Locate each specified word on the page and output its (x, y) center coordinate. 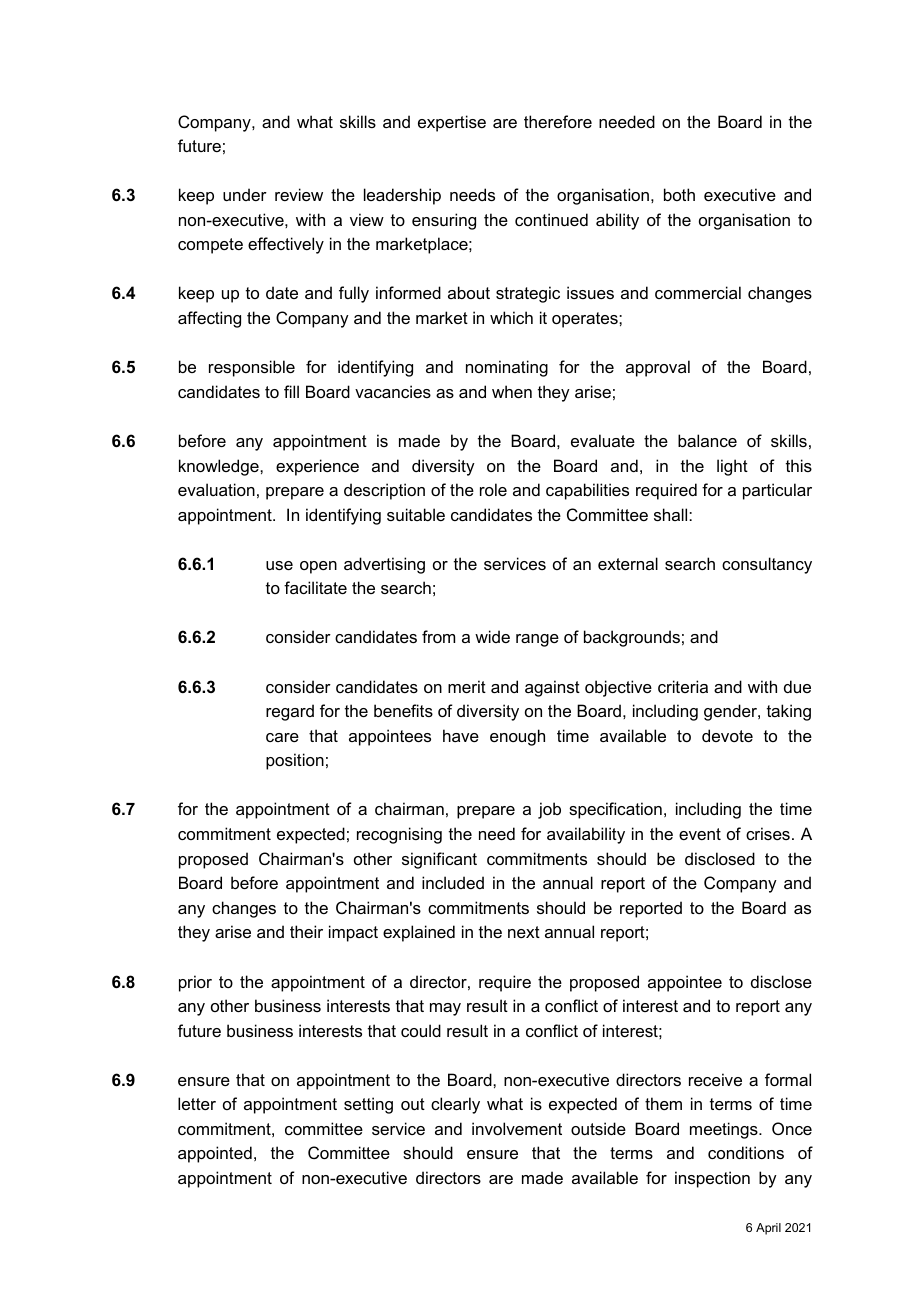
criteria (683, 686)
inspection (712, 1179)
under (245, 194)
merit (467, 686)
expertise (452, 123)
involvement (517, 1128)
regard (290, 712)
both (679, 194)
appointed (215, 1154)
